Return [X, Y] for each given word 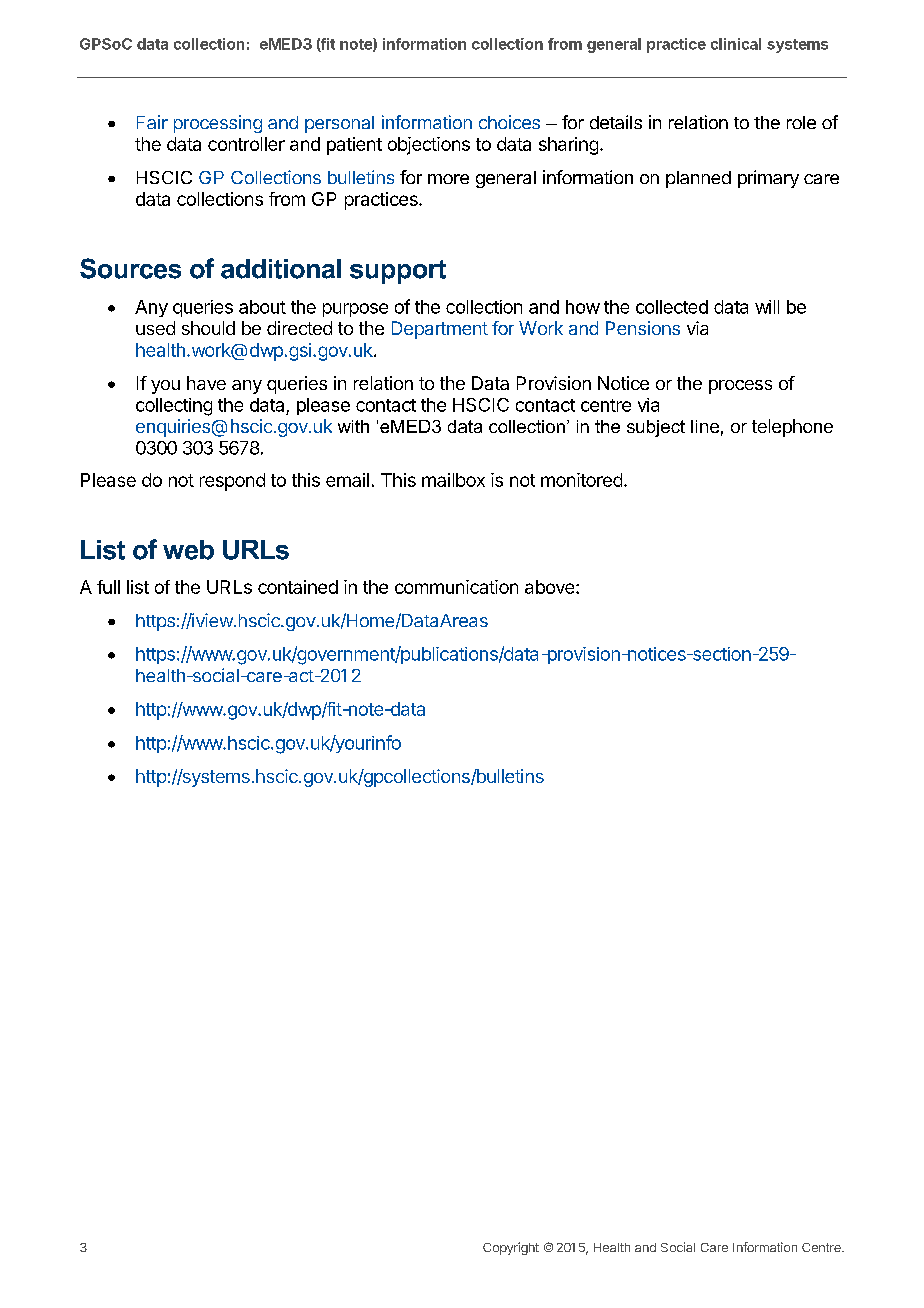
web [188, 550]
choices [509, 122]
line [705, 426]
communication [456, 587]
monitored [581, 480]
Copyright [511, 1248]
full [108, 587]
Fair [152, 122]
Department [440, 330]
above [551, 587]
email [347, 480]
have [206, 383]
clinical [736, 44]
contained [298, 587]
